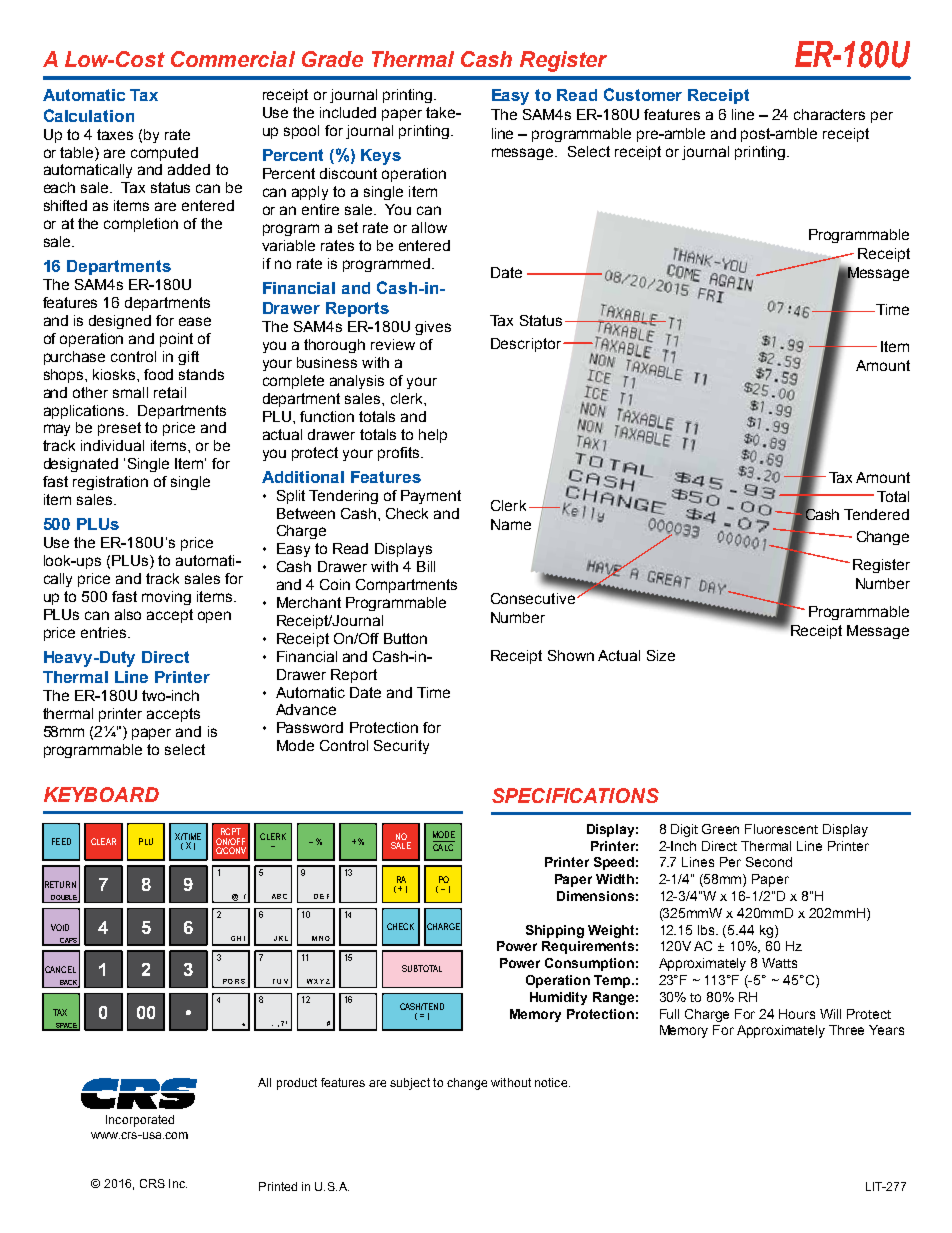  I want to click on Printed, so click(278, 1186).
